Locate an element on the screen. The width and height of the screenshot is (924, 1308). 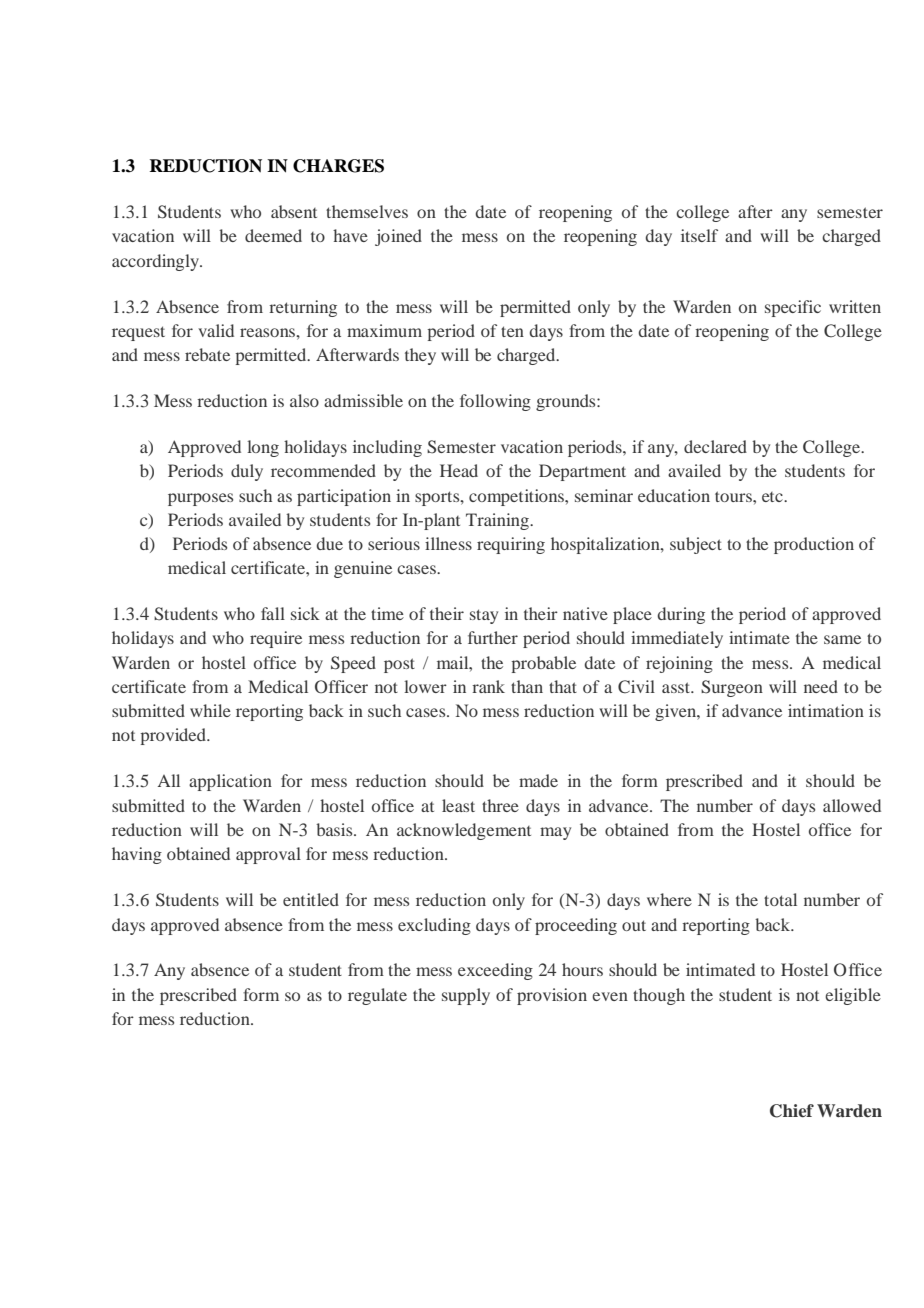
requiring is located at coordinates (511, 545).
